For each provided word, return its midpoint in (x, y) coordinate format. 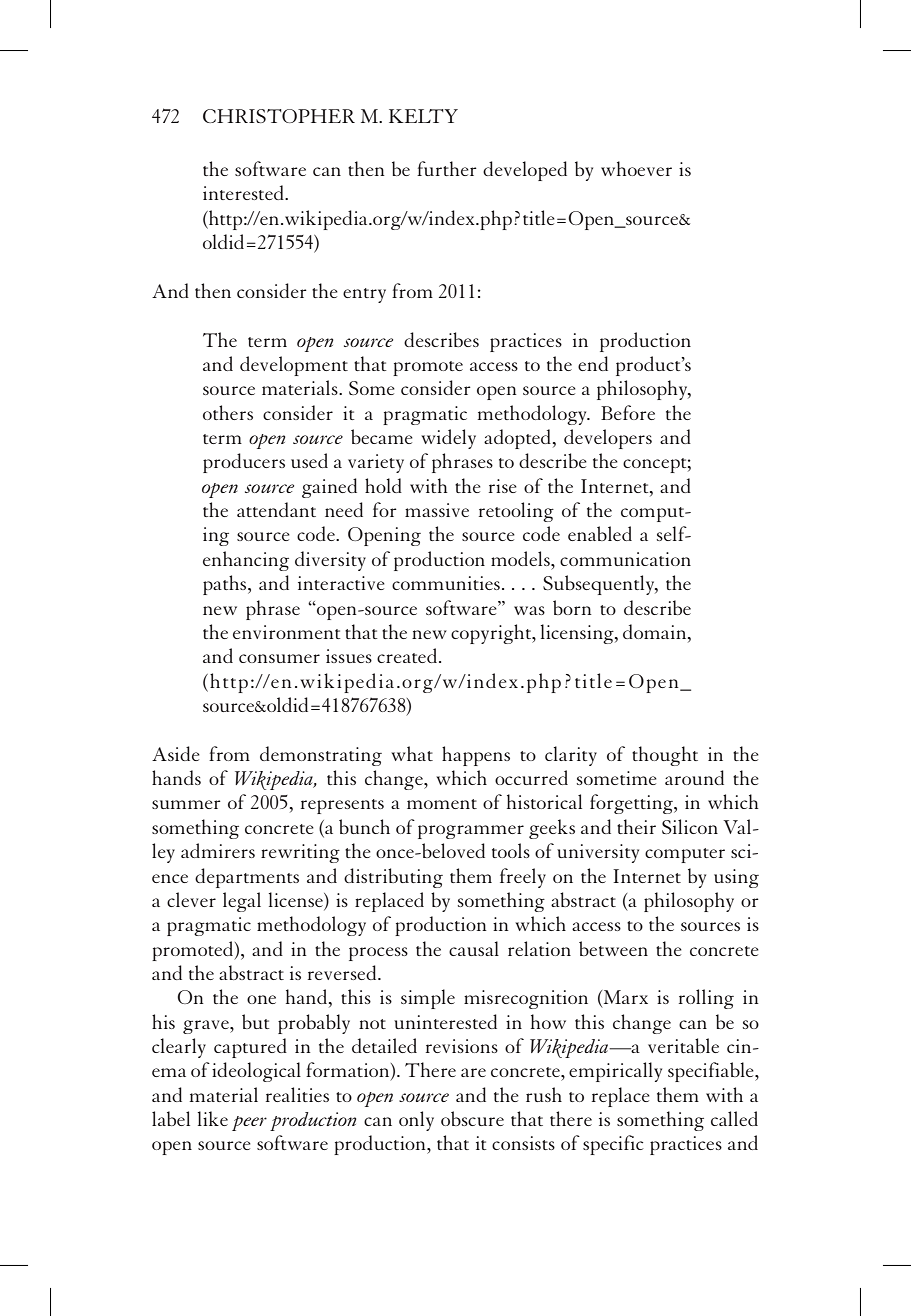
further (447, 168)
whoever (636, 168)
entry (364, 295)
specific (613, 1145)
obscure (472, 1118)
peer (249, 1123)
